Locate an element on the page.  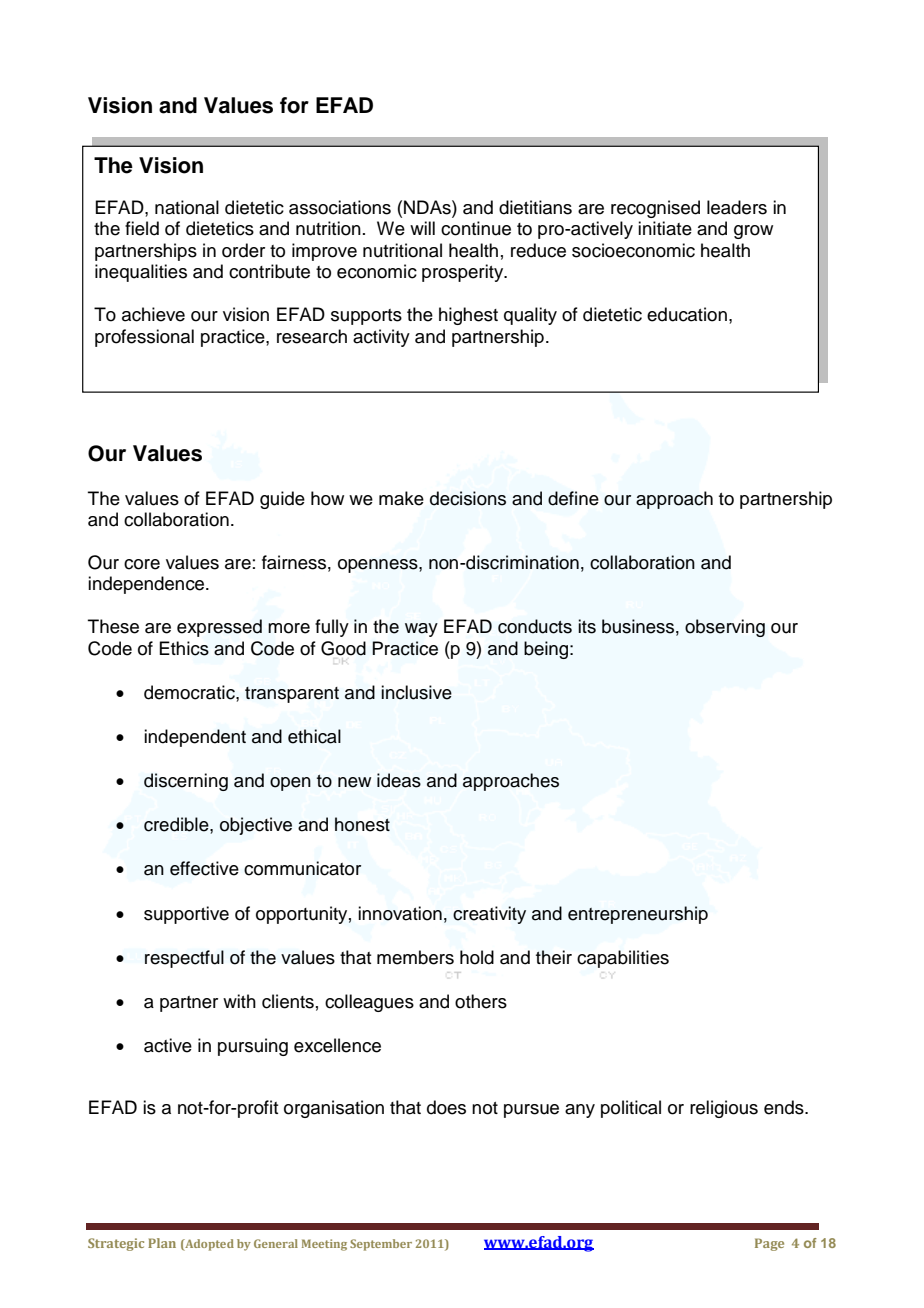
continue is located at coordinates (476, 228).
